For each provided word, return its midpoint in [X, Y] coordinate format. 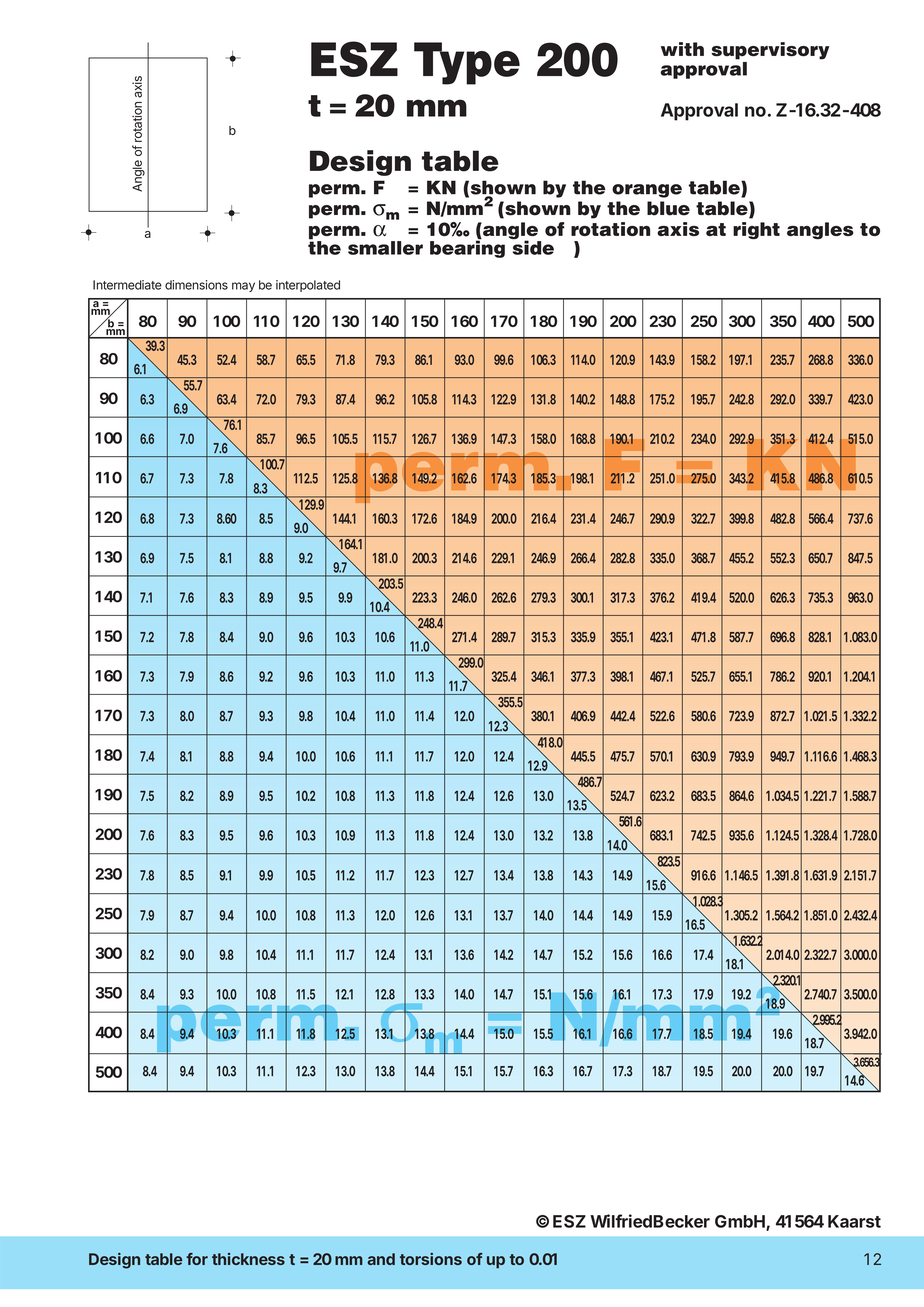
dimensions [196, 285]
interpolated [308, 286]
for [197, 1259]
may [243, 287]
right [756, 230]
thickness [248, 1259]
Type [467, 63]
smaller [385, 248]
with [682, 49]
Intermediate [127, 285]
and [381, 1259]
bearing [467, 248]
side [532, 246]
